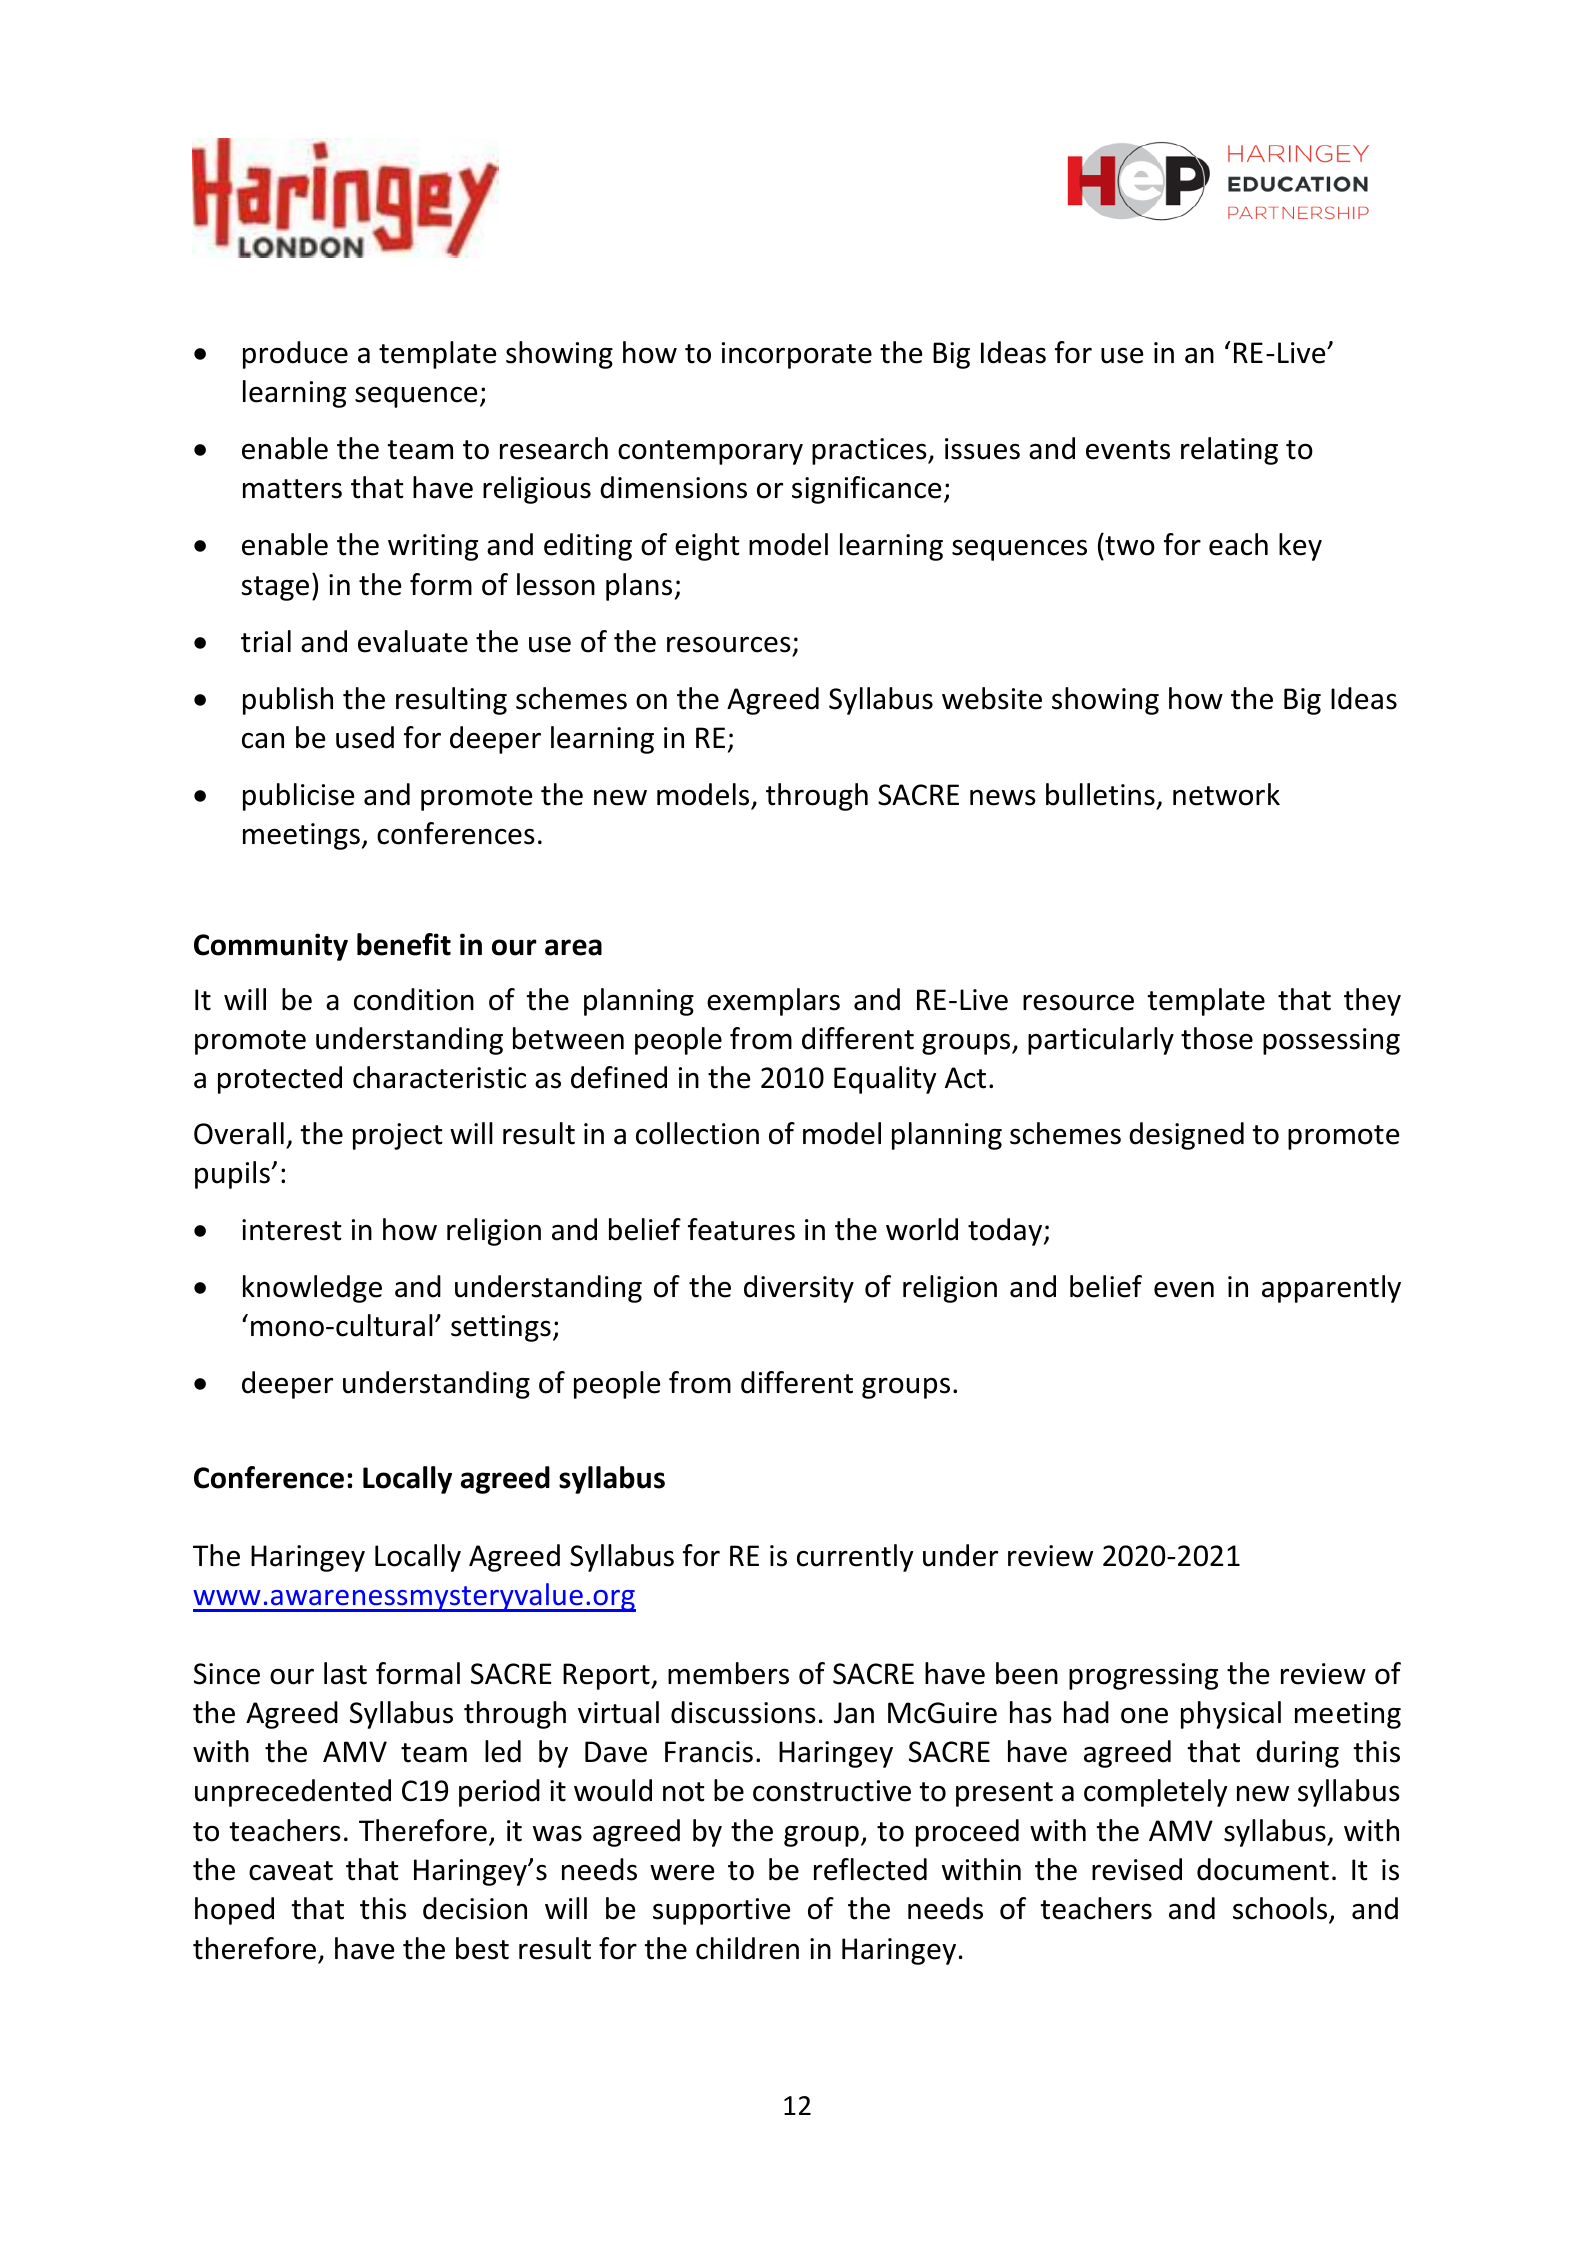 The height and width of the screenshot is (2254, 1594). What do you see at coordinates (1281, 1910) in the screenshot?
I see `schools` at bounding box center [1281, 1910].
